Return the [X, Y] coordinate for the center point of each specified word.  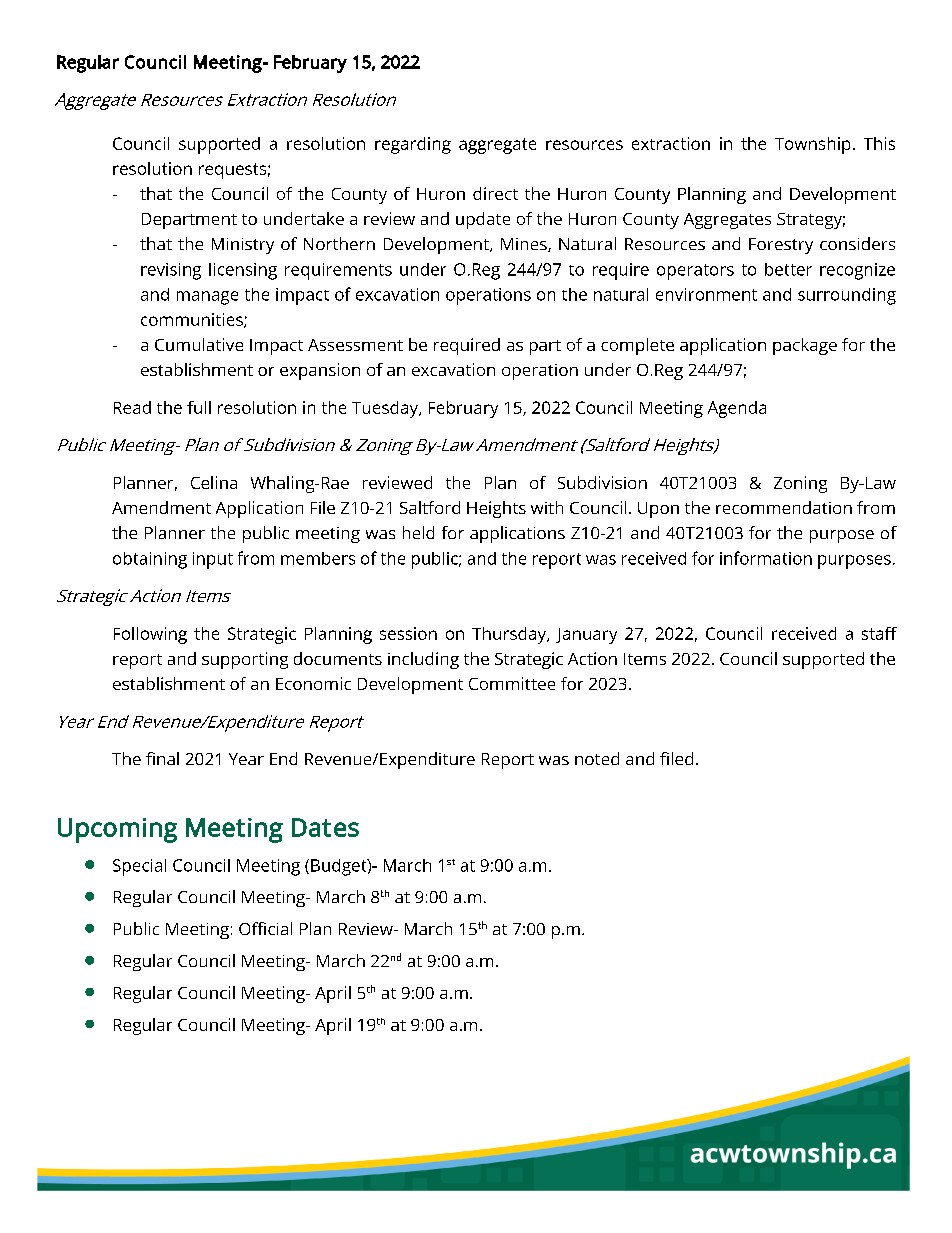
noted [597, 758]
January [586, 636]
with [547, 507]
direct [495, 193]
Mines [525, 245]
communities [193, 320]
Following [150, 635]
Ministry [243, 246]
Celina [214, 482]
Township [812, 145]
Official [265, 928]
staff [879, 633]
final [162, 758]
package [805, 346]
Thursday [510, 635]
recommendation [784, 507]
